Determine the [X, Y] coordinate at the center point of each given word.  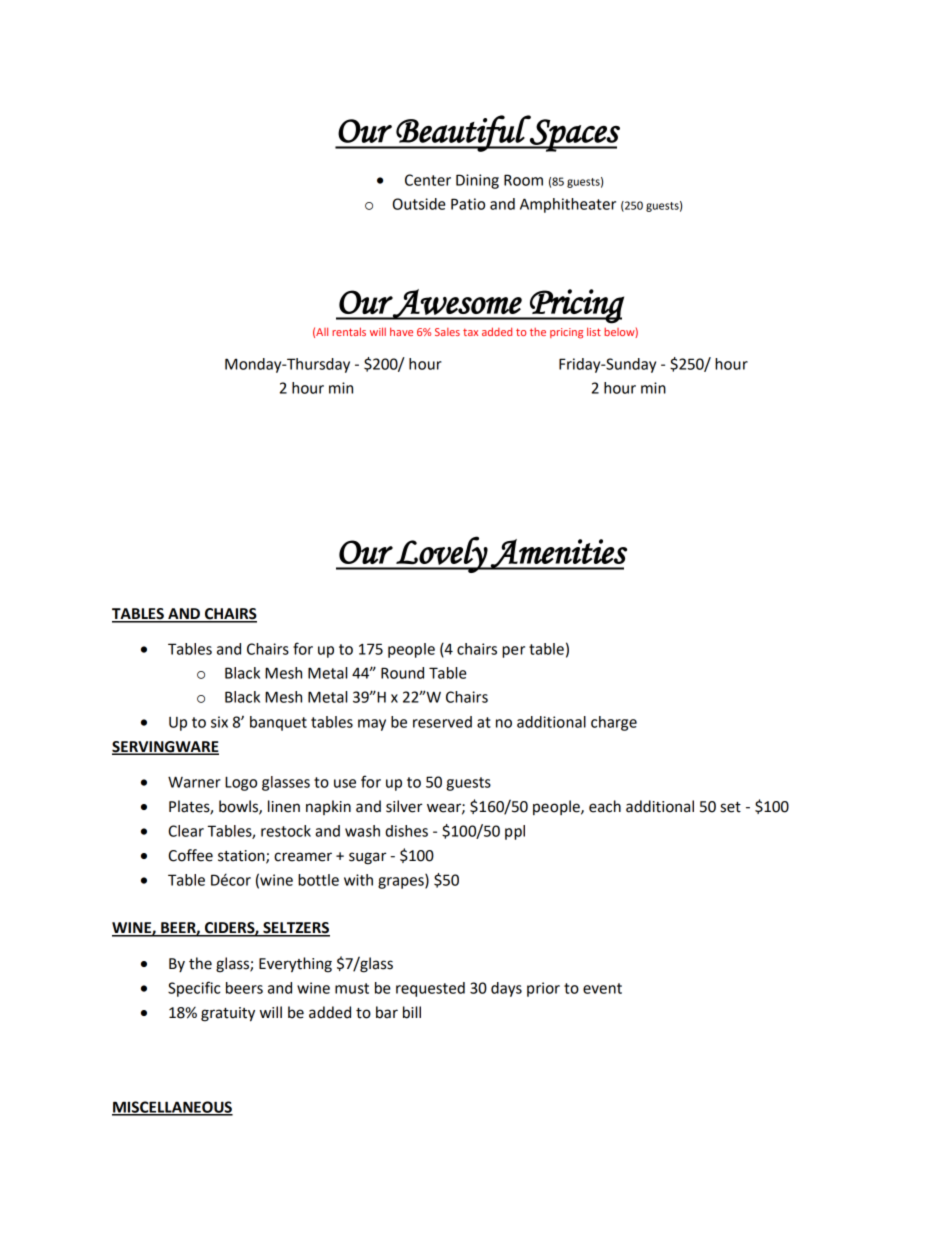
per [513, 652]
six [219, 722]
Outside [419, 204]
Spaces [574, 134]
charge [614, 723]
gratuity [228, 1014]
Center [428, 180]
